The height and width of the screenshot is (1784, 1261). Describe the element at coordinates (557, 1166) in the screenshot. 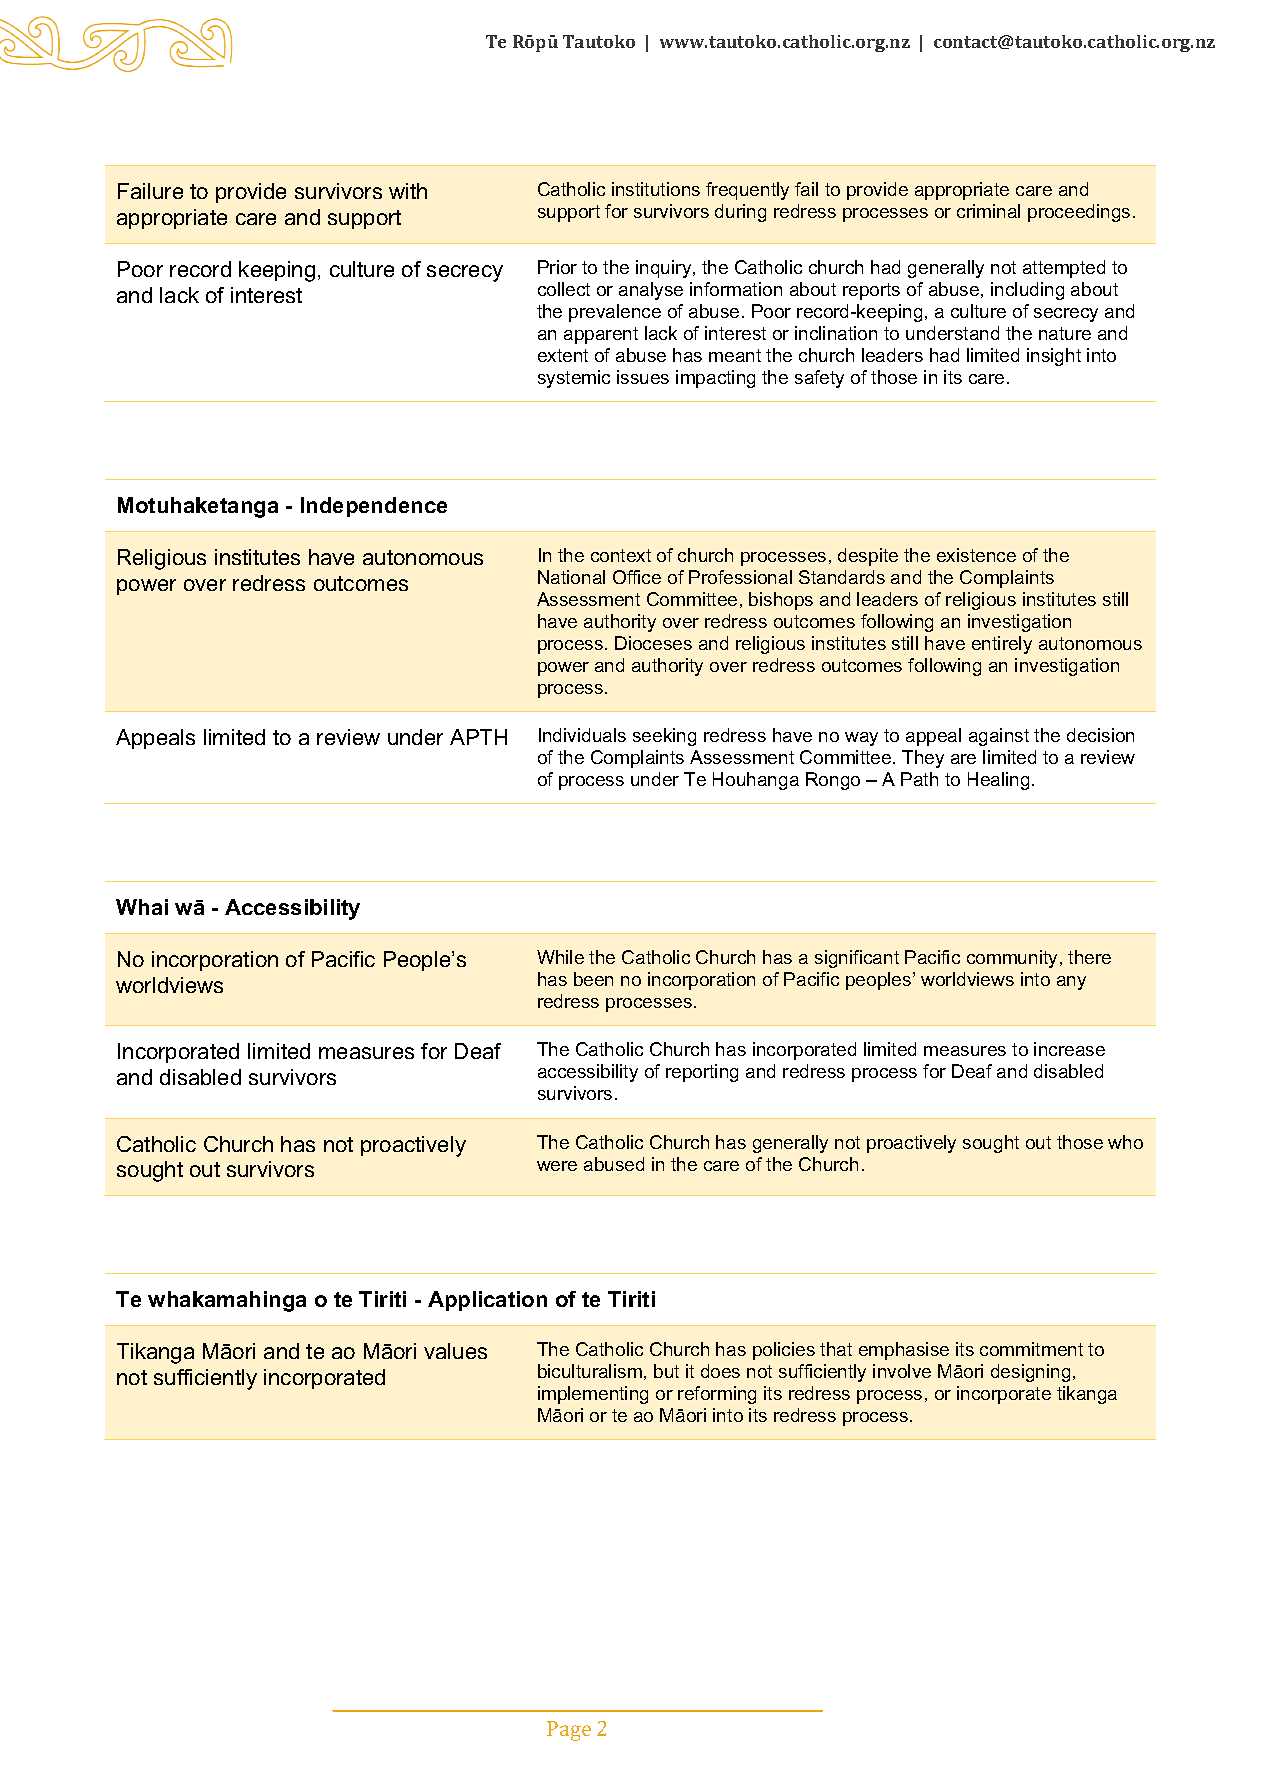

I see `were` at that location.
